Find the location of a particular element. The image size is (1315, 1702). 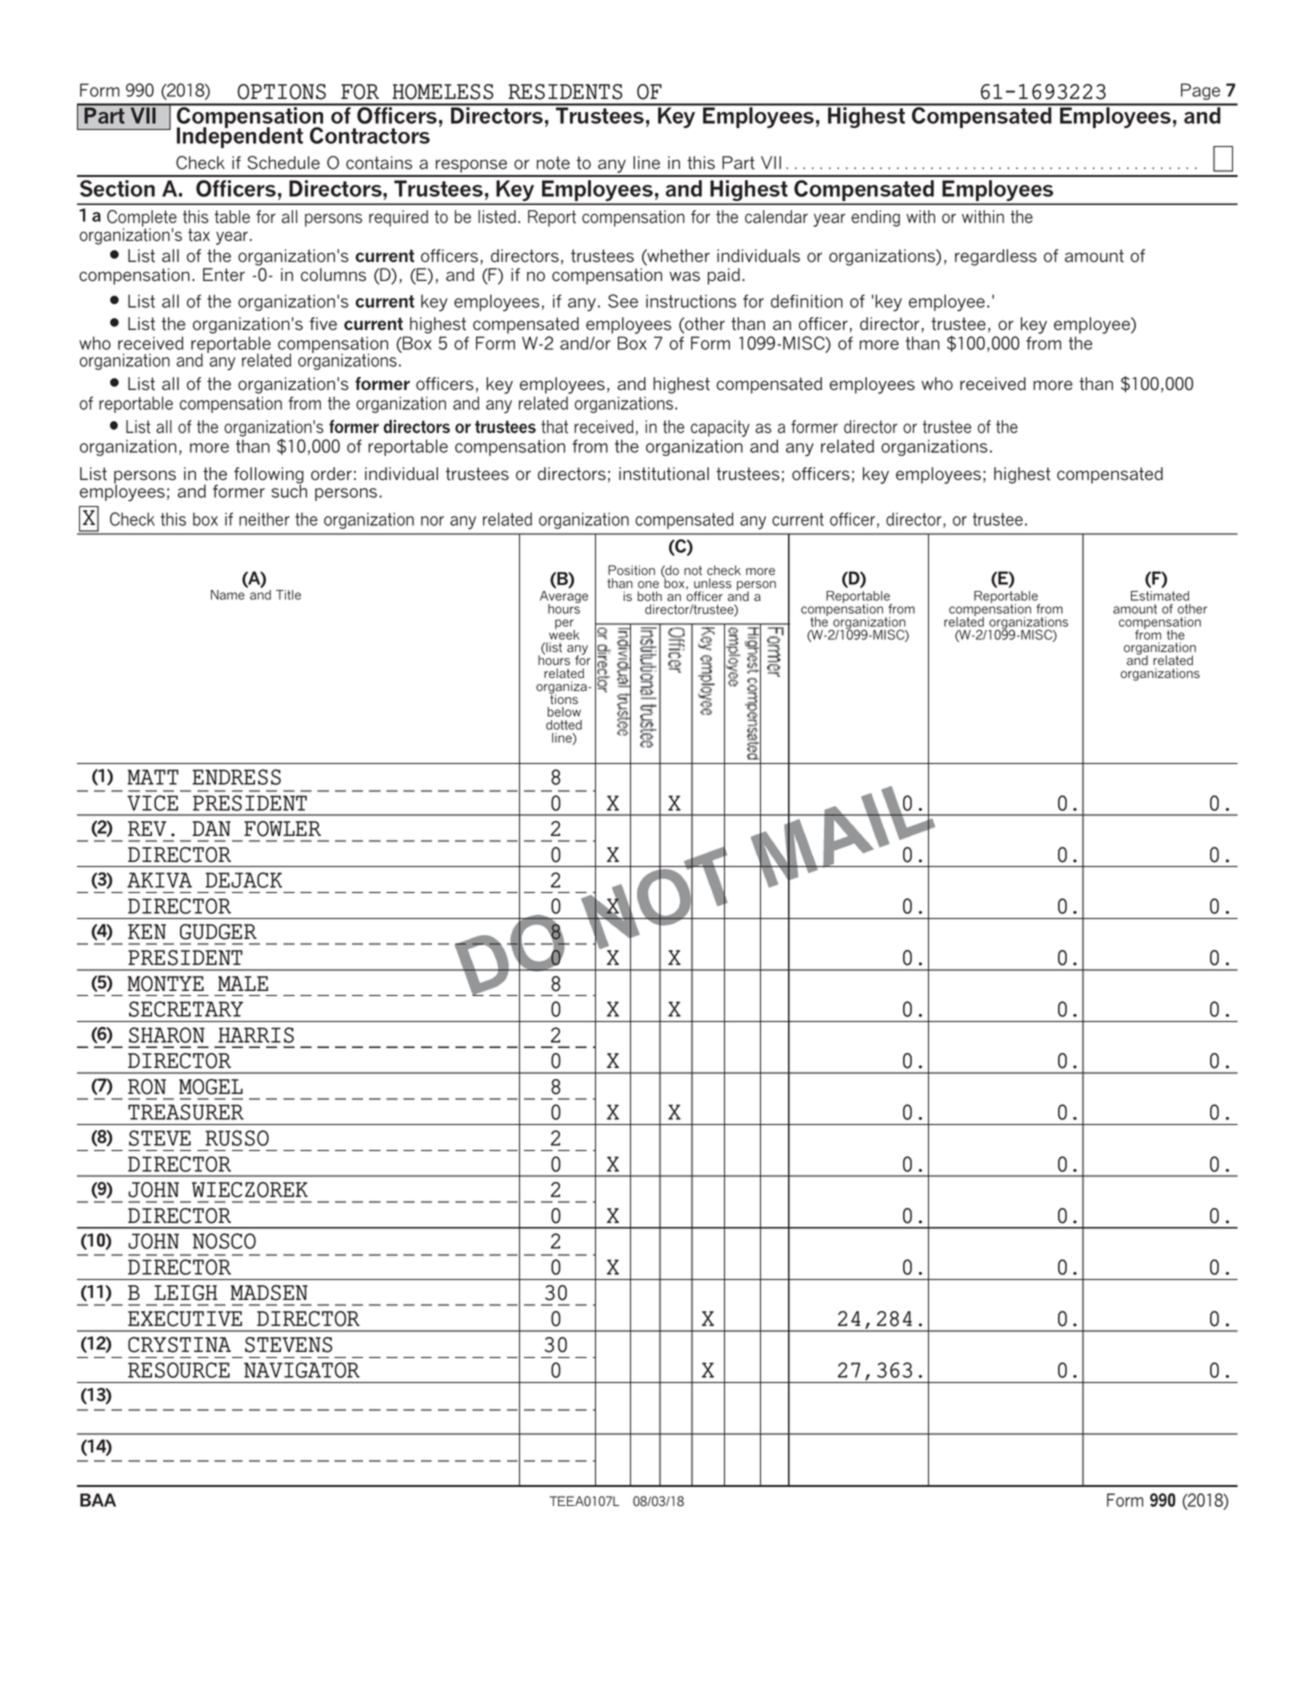

Name is located at coordinates (228, 595).
